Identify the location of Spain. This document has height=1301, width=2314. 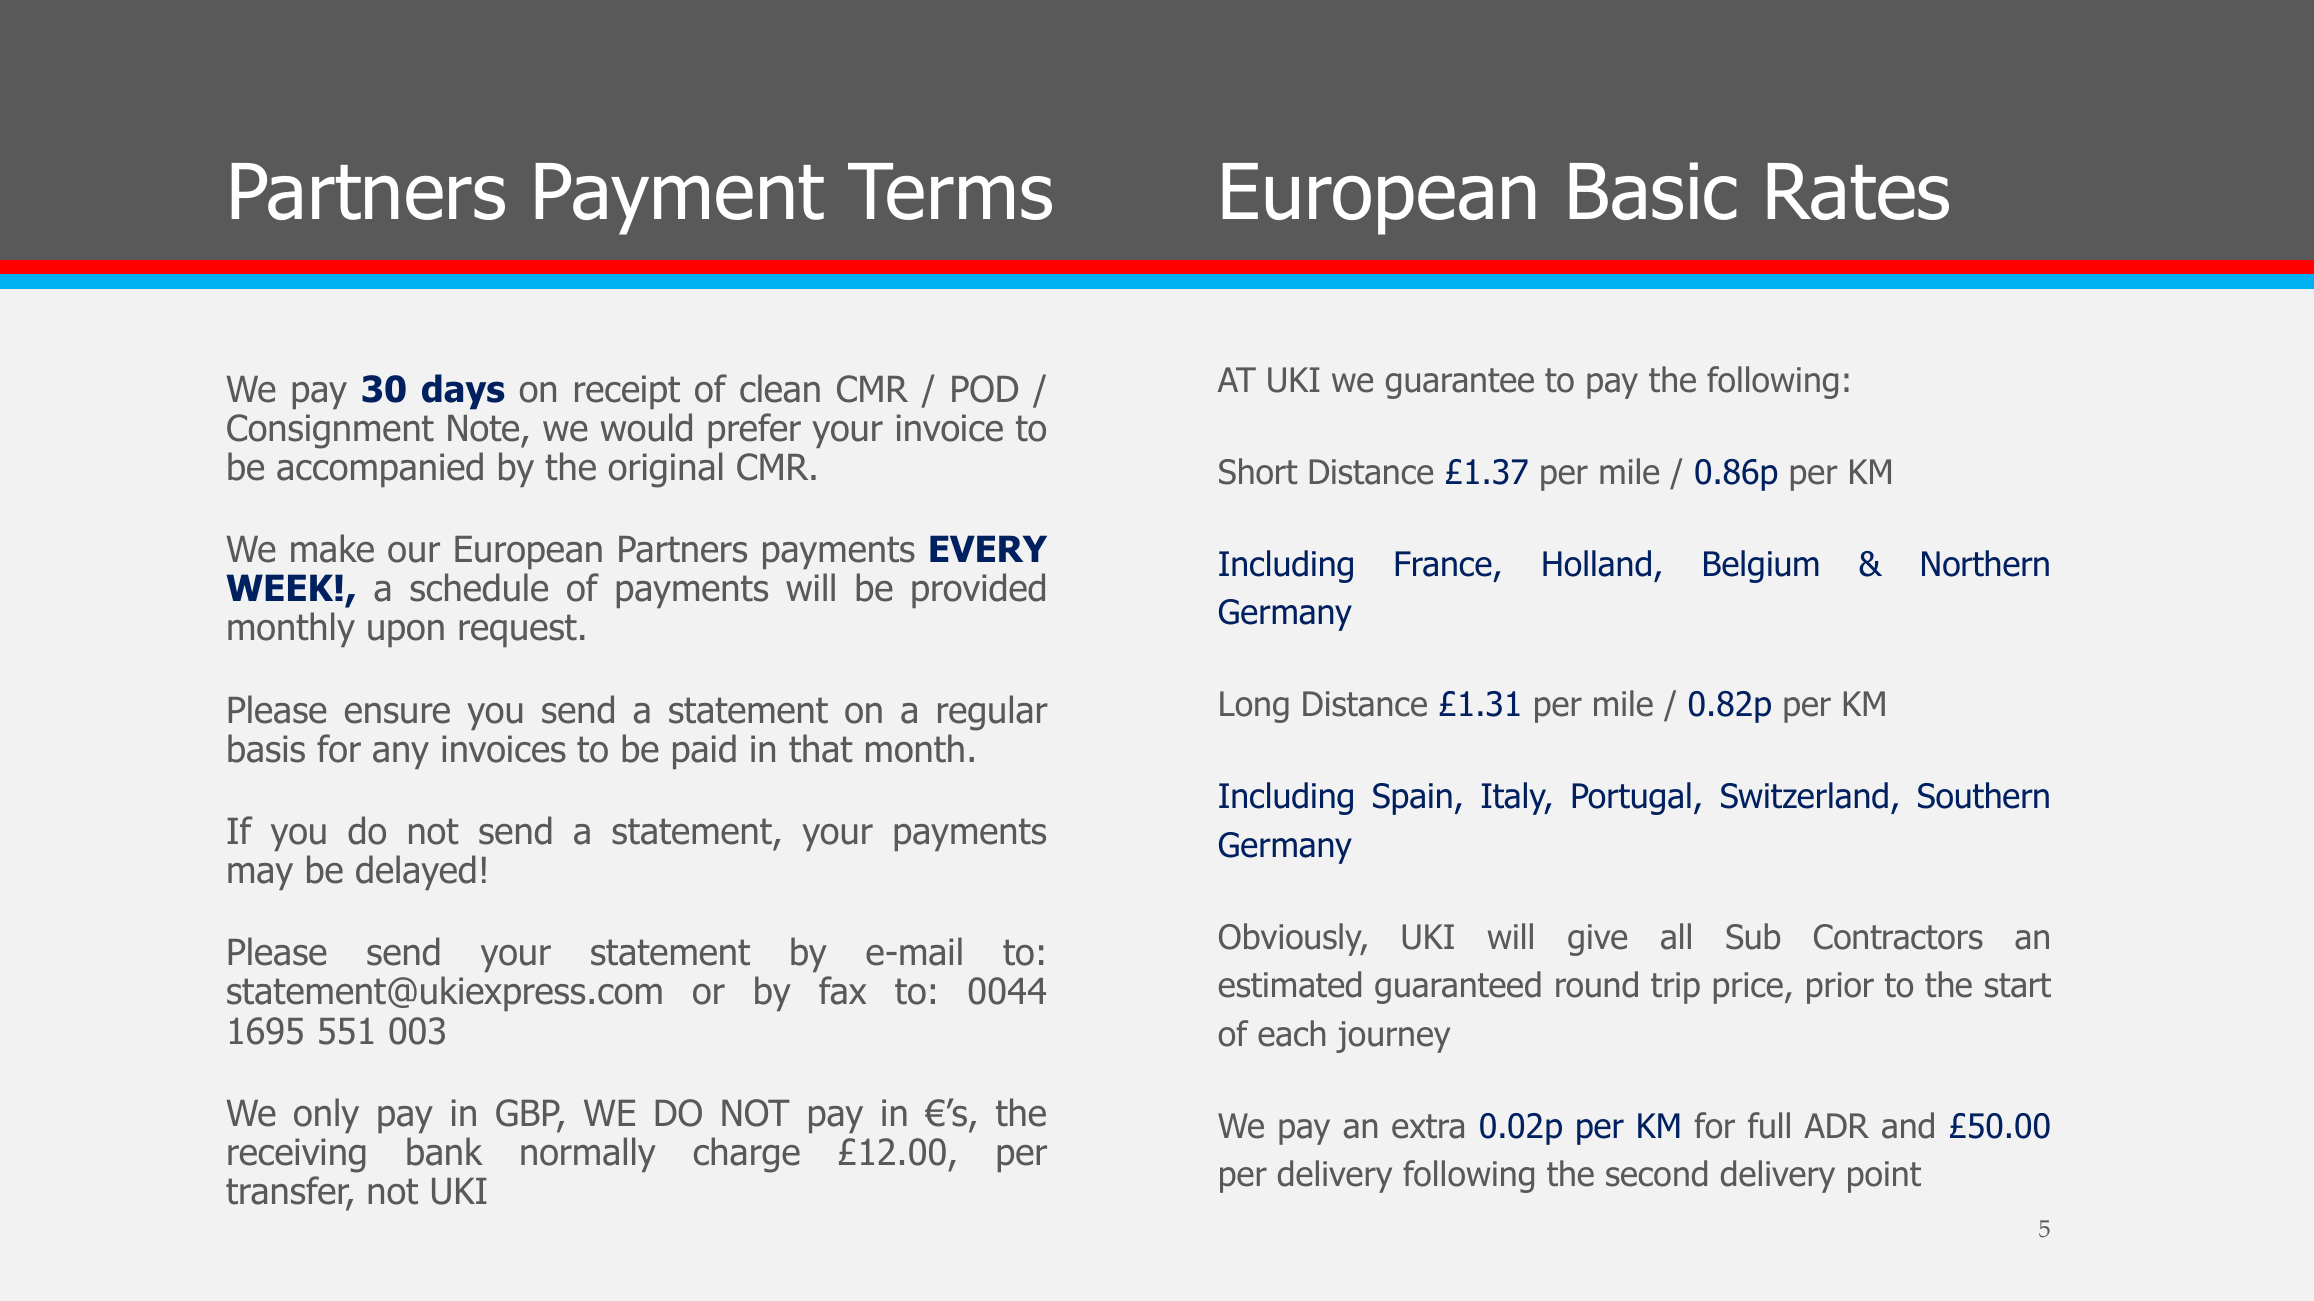
(1412, 799).
